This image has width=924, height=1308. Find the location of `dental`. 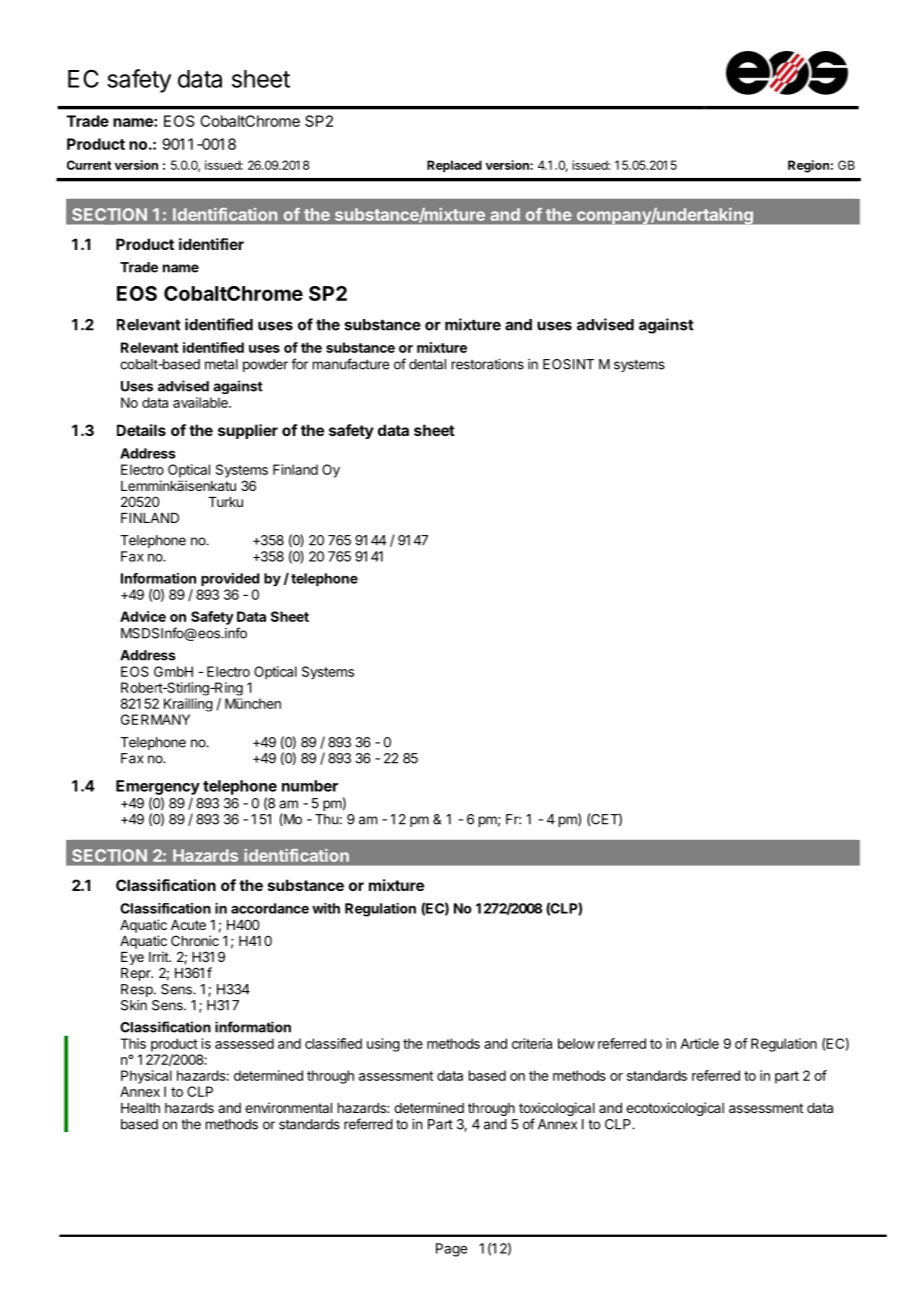

dental is located at coordinates (427, 364).
